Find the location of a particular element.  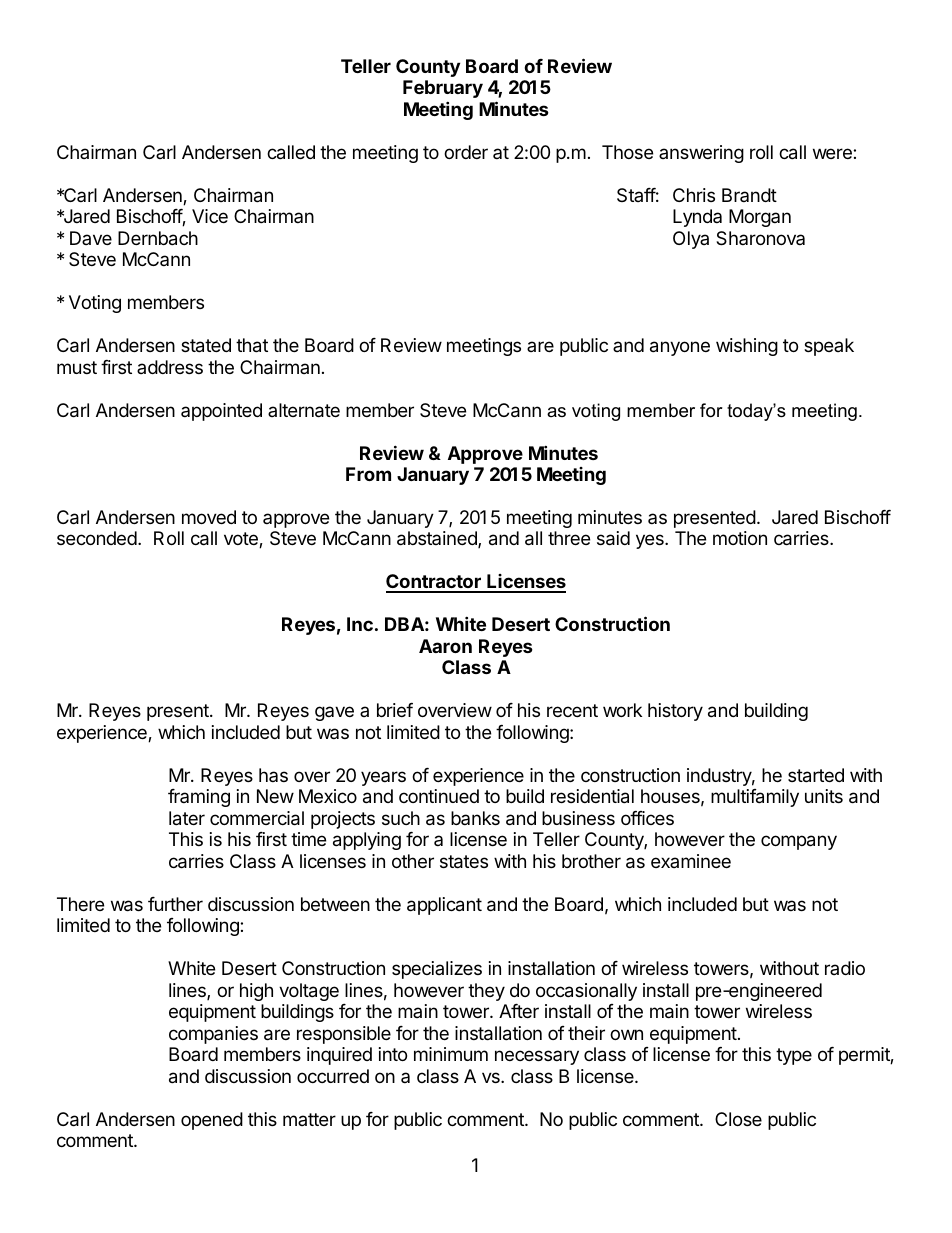

framing is located at coordinates (199, 798).
